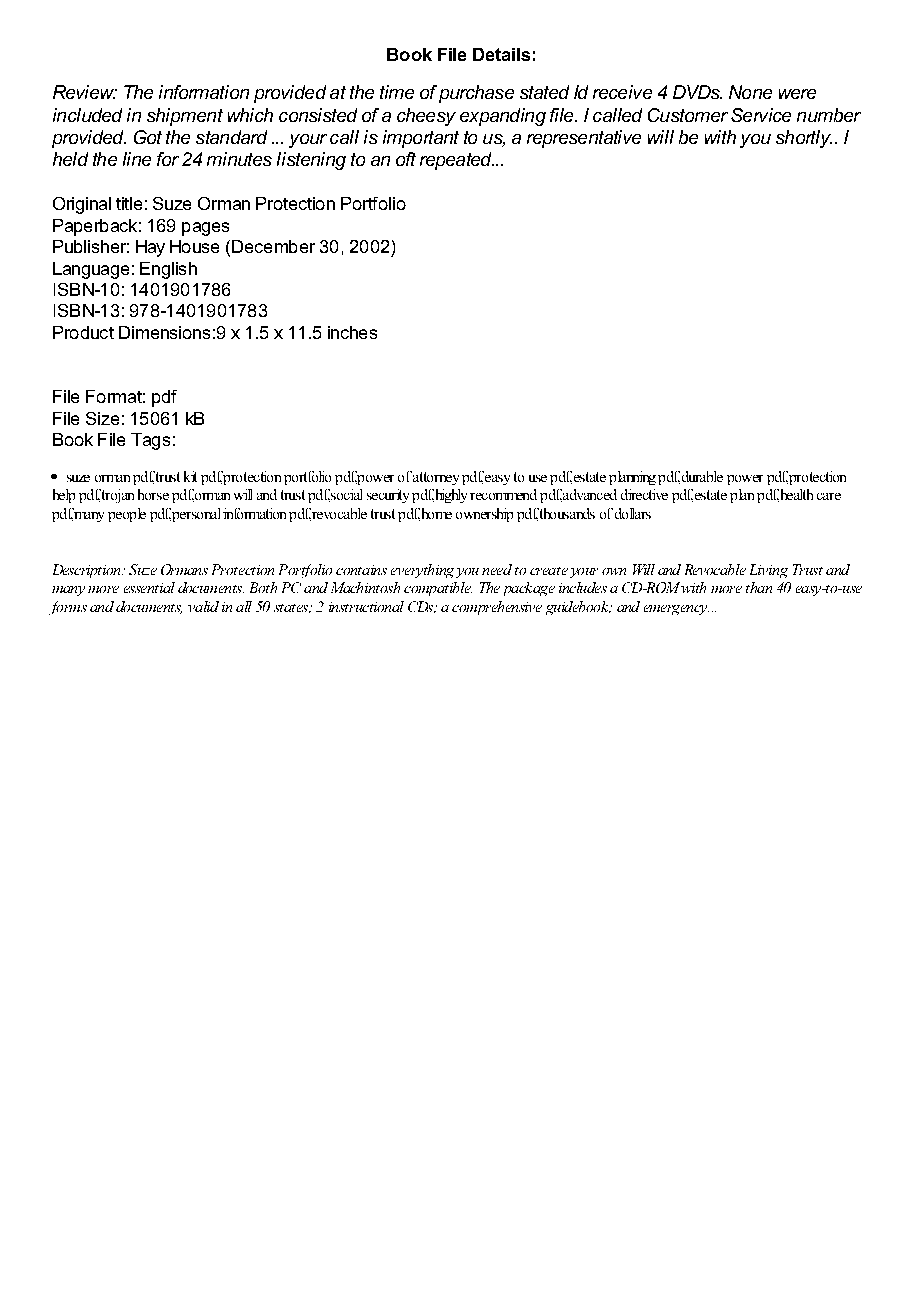  What do you see at coordinates (85, 92) in the screenshot?
I see `Review` at bounding box center [85, 92].
